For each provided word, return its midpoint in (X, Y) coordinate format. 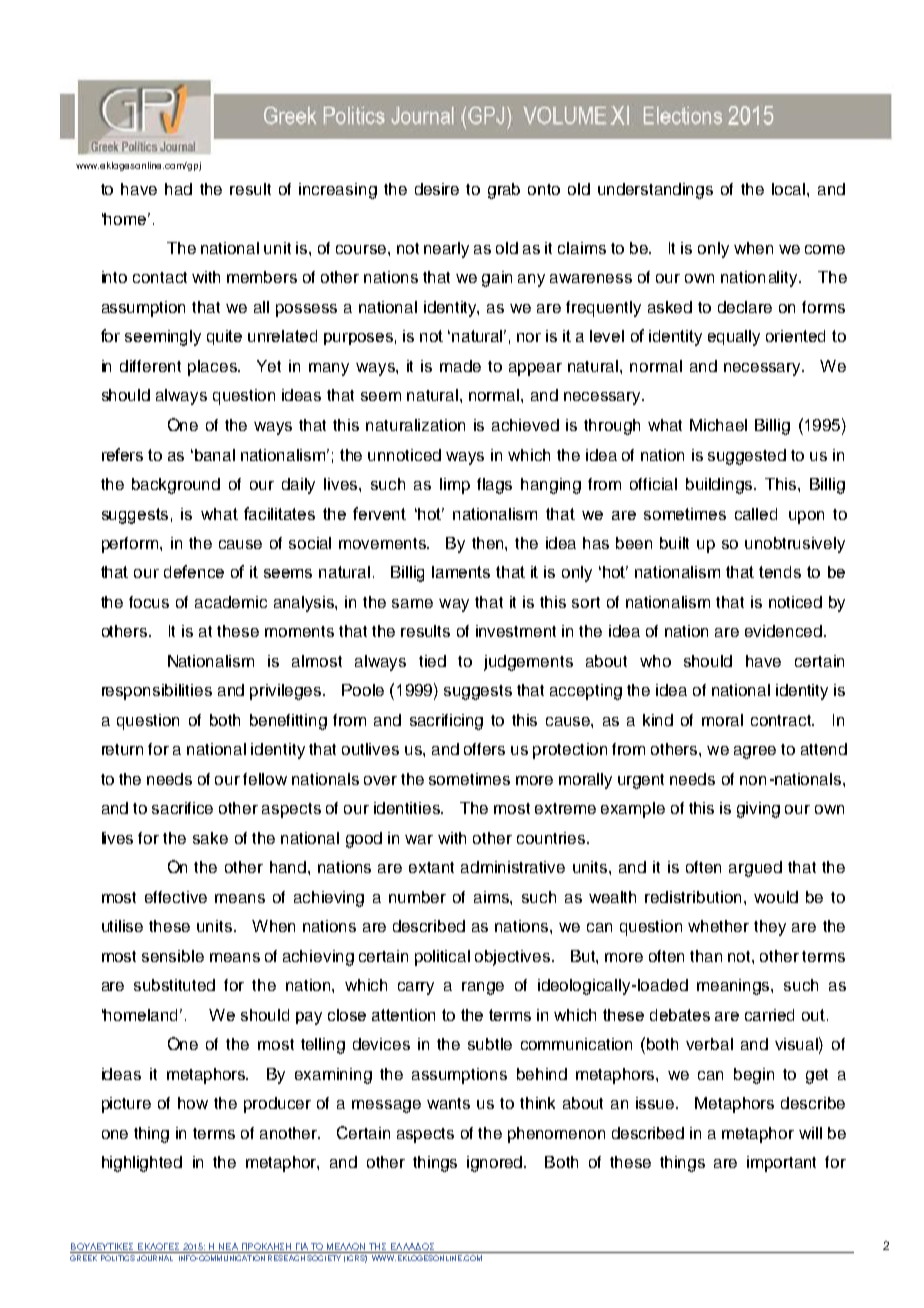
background (176, 486)
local (790, 189)
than (706, 956)
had (178, 189)
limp (455, 486)
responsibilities (157, 692)
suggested (747, 457)
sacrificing (446, 722)
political (442, 958)
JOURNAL (155, 1258)
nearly (446, 250)
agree (755, 752)
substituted (174, 985)
